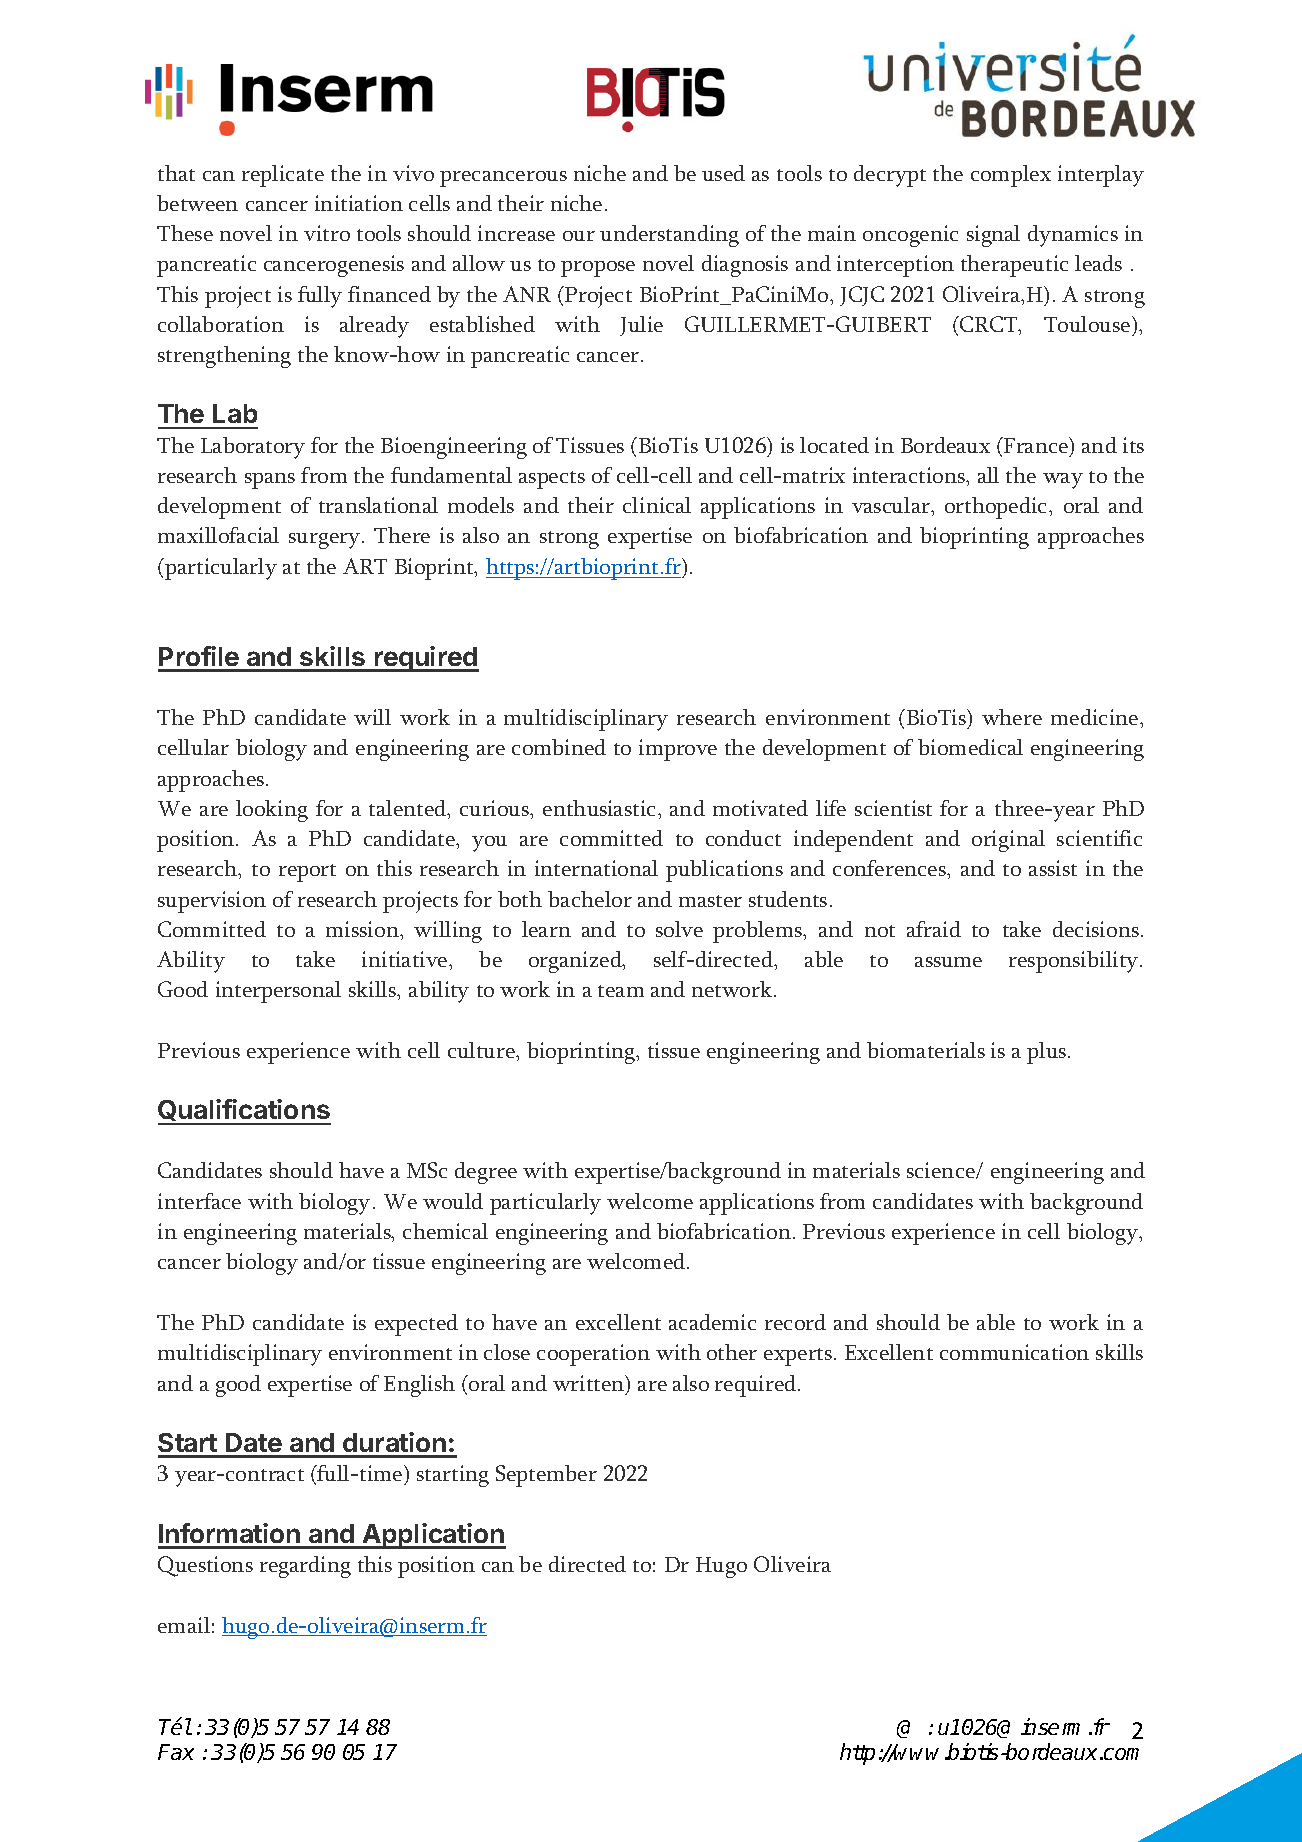  I want to click on science, so click(942, 1170).
